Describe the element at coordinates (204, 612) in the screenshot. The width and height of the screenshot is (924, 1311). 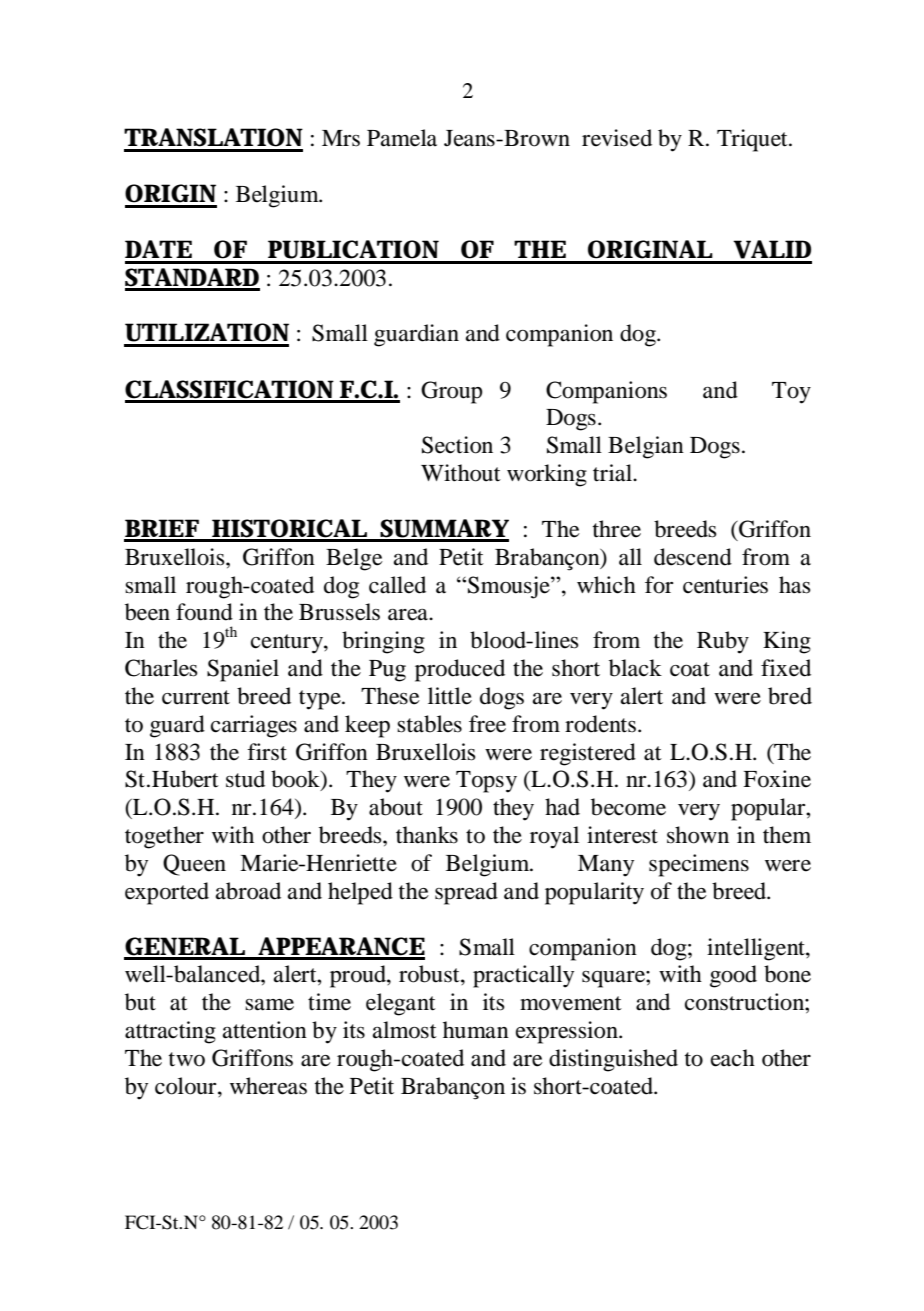
I see `found` at that location.
